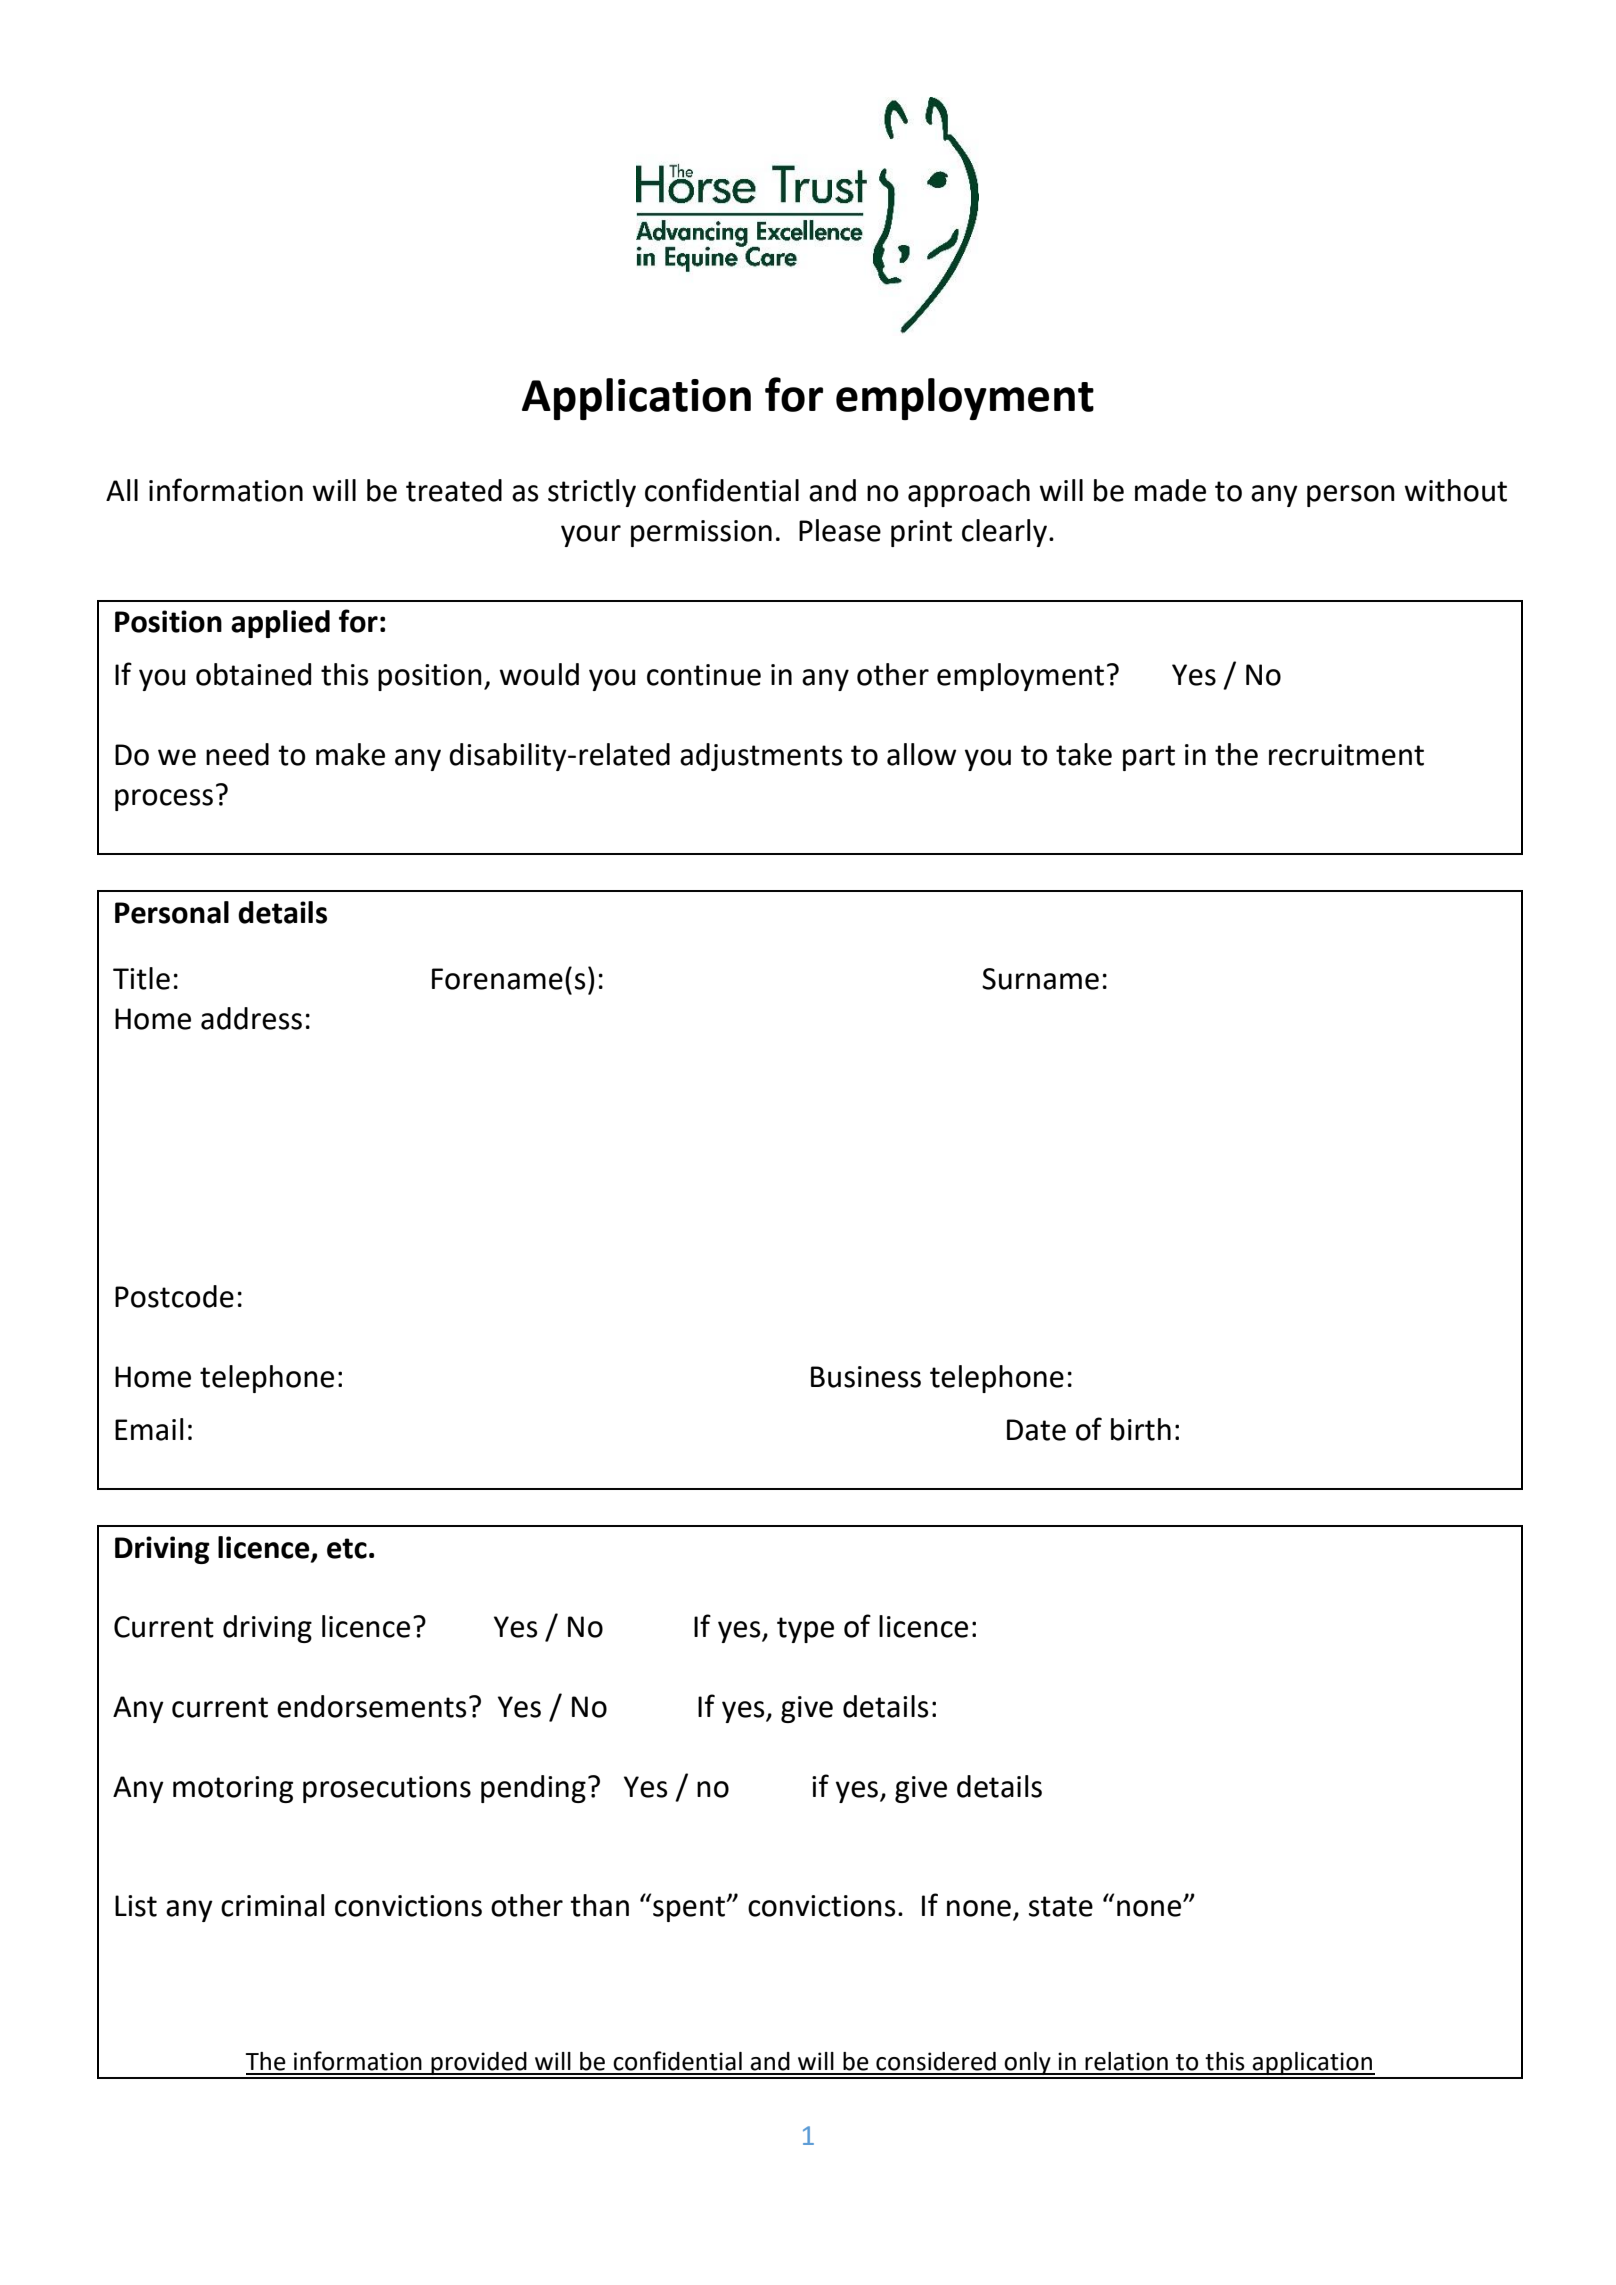  Describe the element at coordinates (174, 1296) in the screenshot. I see `Postcode` at that location.
